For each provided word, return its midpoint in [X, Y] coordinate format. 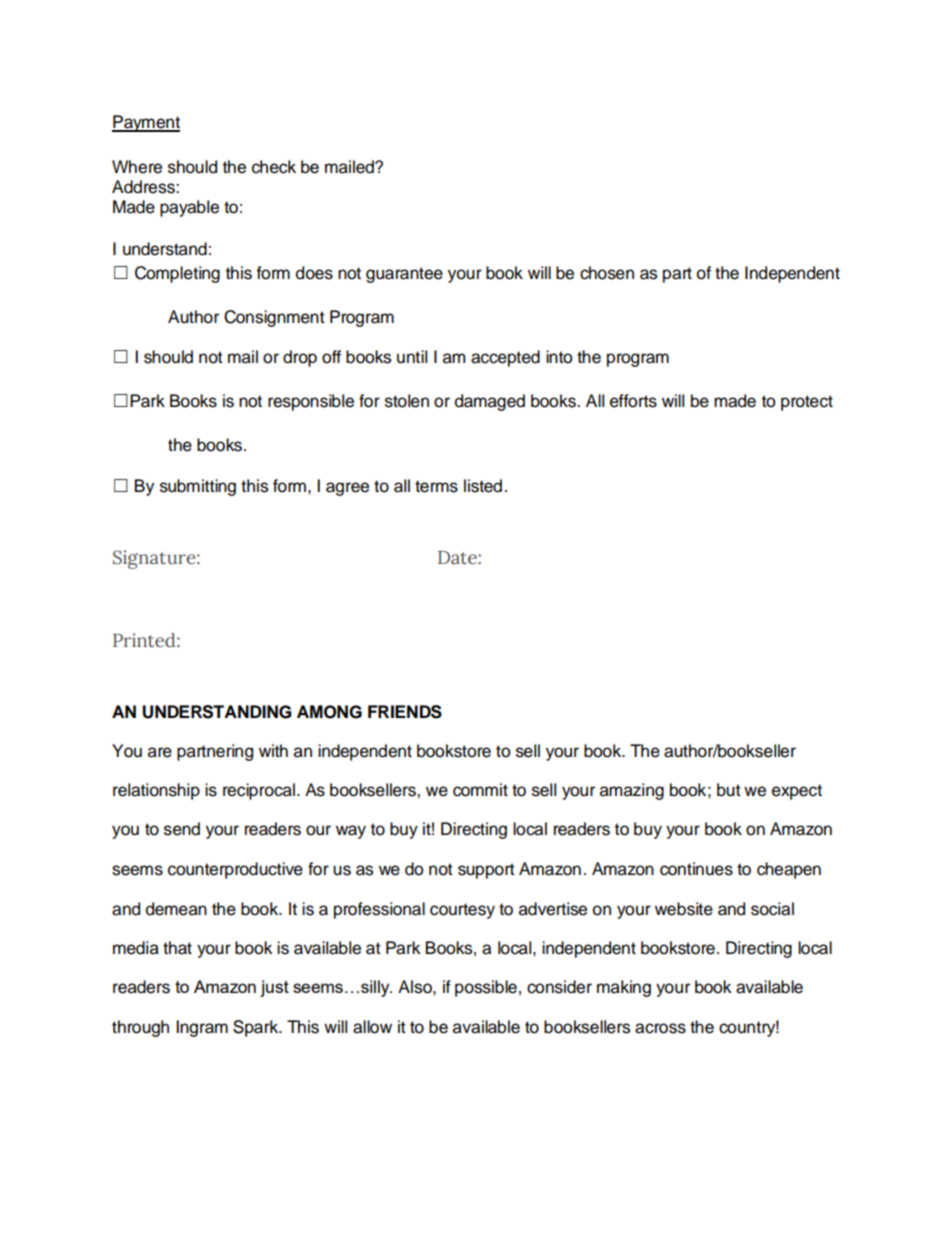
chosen [607, 273]
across [660, 1028]
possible [486, 988]
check [274, 167]
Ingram [202, 1028]
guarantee [404, 275]
